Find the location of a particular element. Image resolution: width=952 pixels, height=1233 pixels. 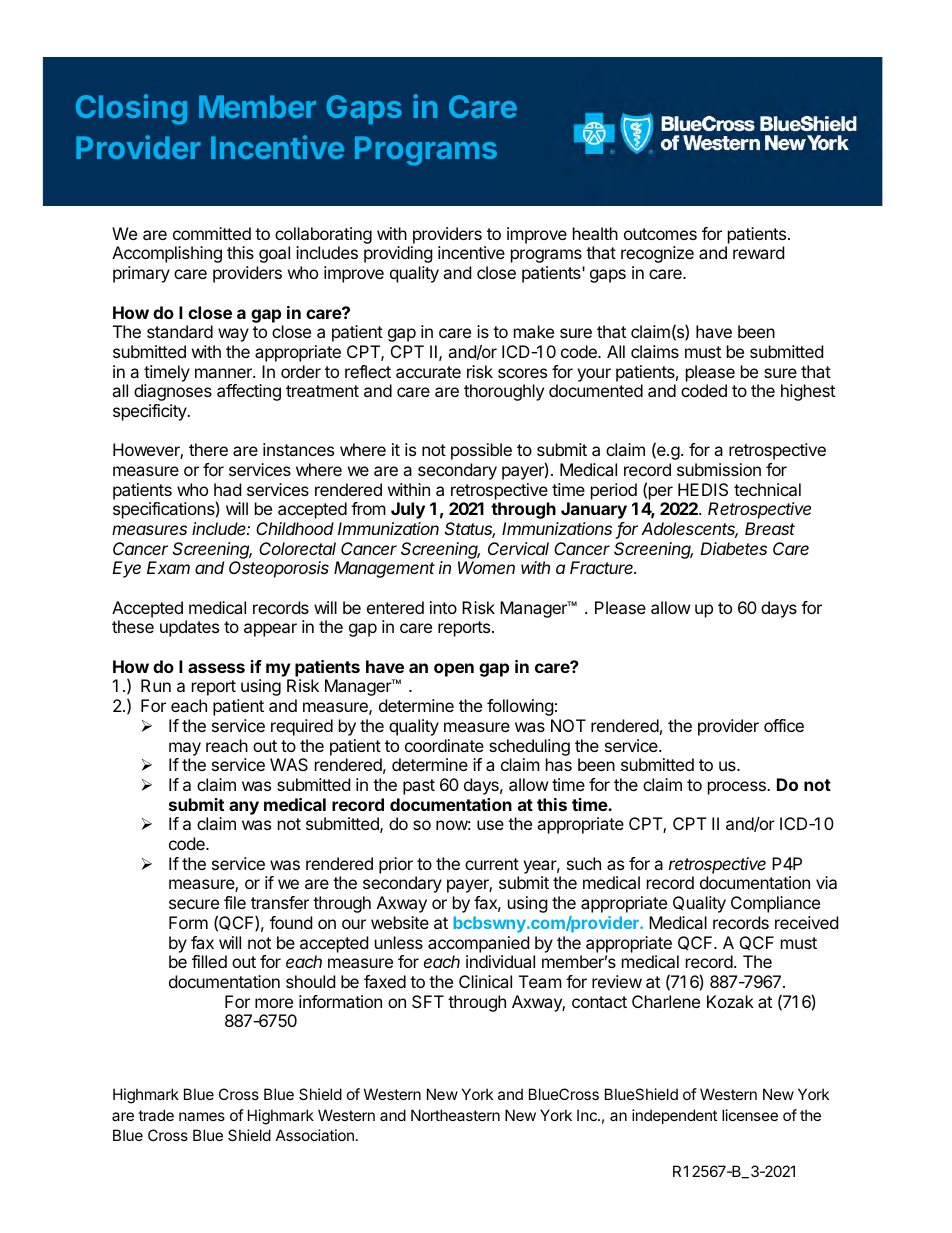

names is located at coordinates (202, 1116).
